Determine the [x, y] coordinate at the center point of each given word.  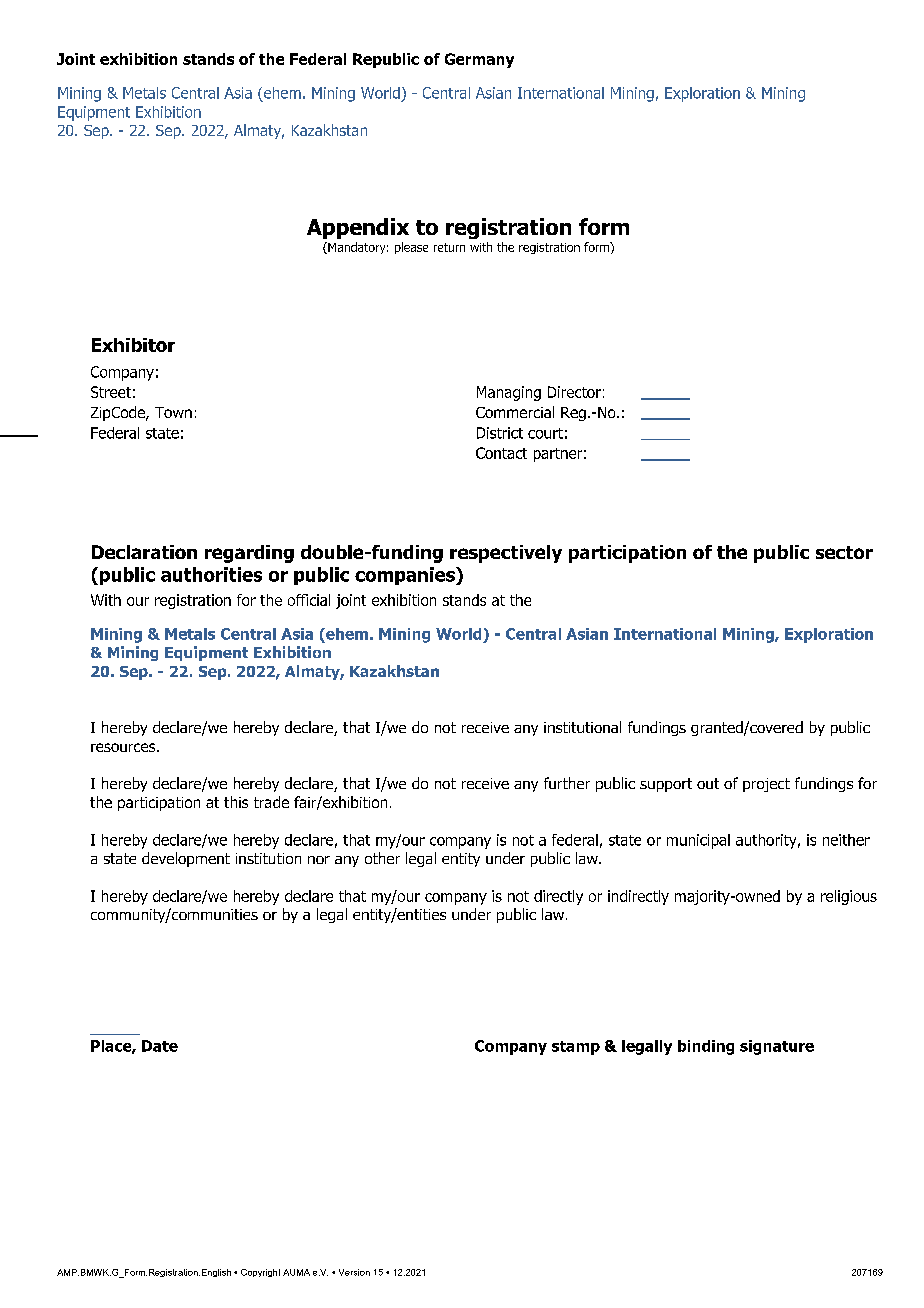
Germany [479, 60]
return [449, 247]
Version [354, 1272]
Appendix [358, 228]
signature [777, 1047]
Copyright [260, 1273]
